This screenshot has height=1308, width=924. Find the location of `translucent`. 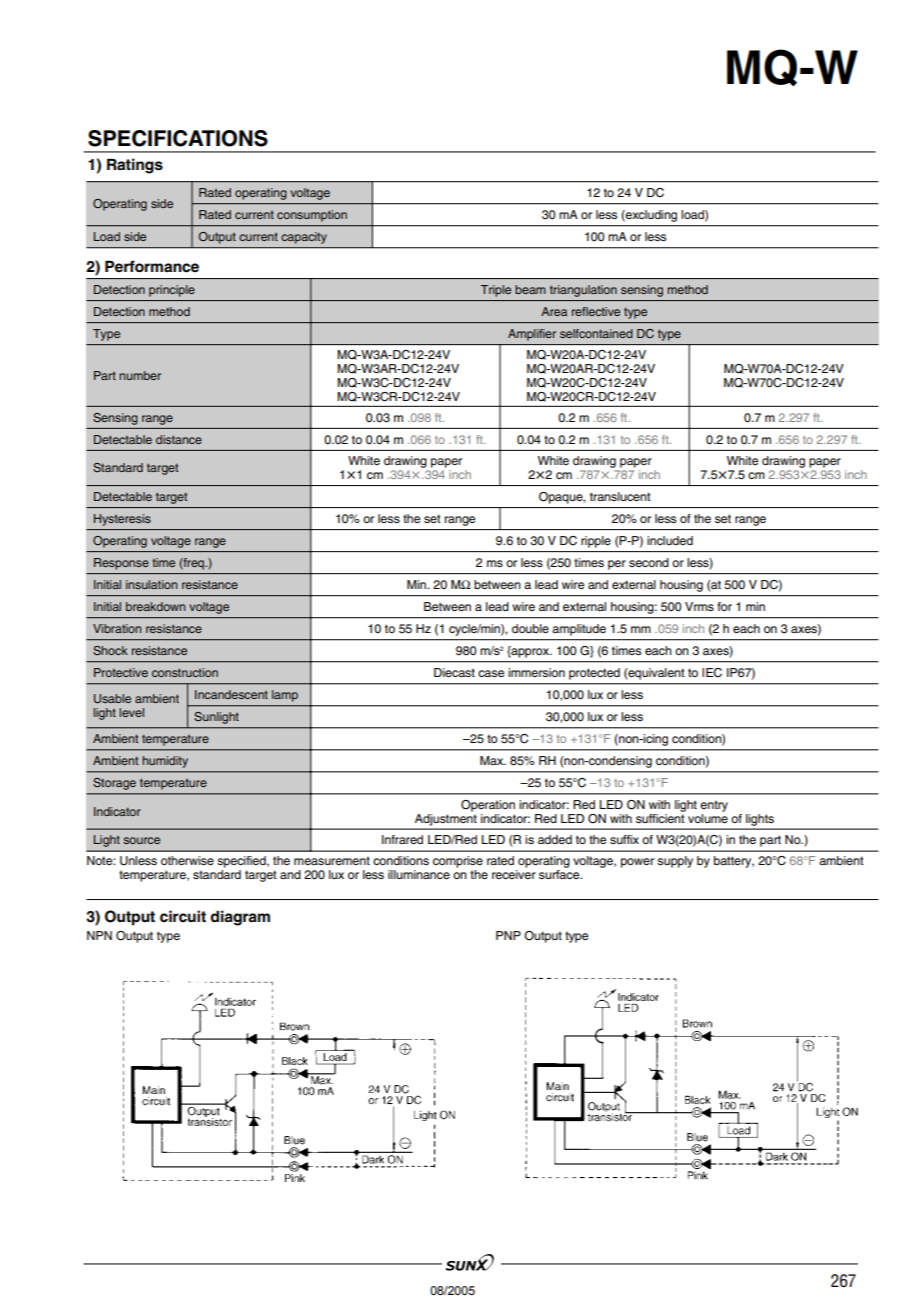

translucent is located at coordinates (620, 496).
